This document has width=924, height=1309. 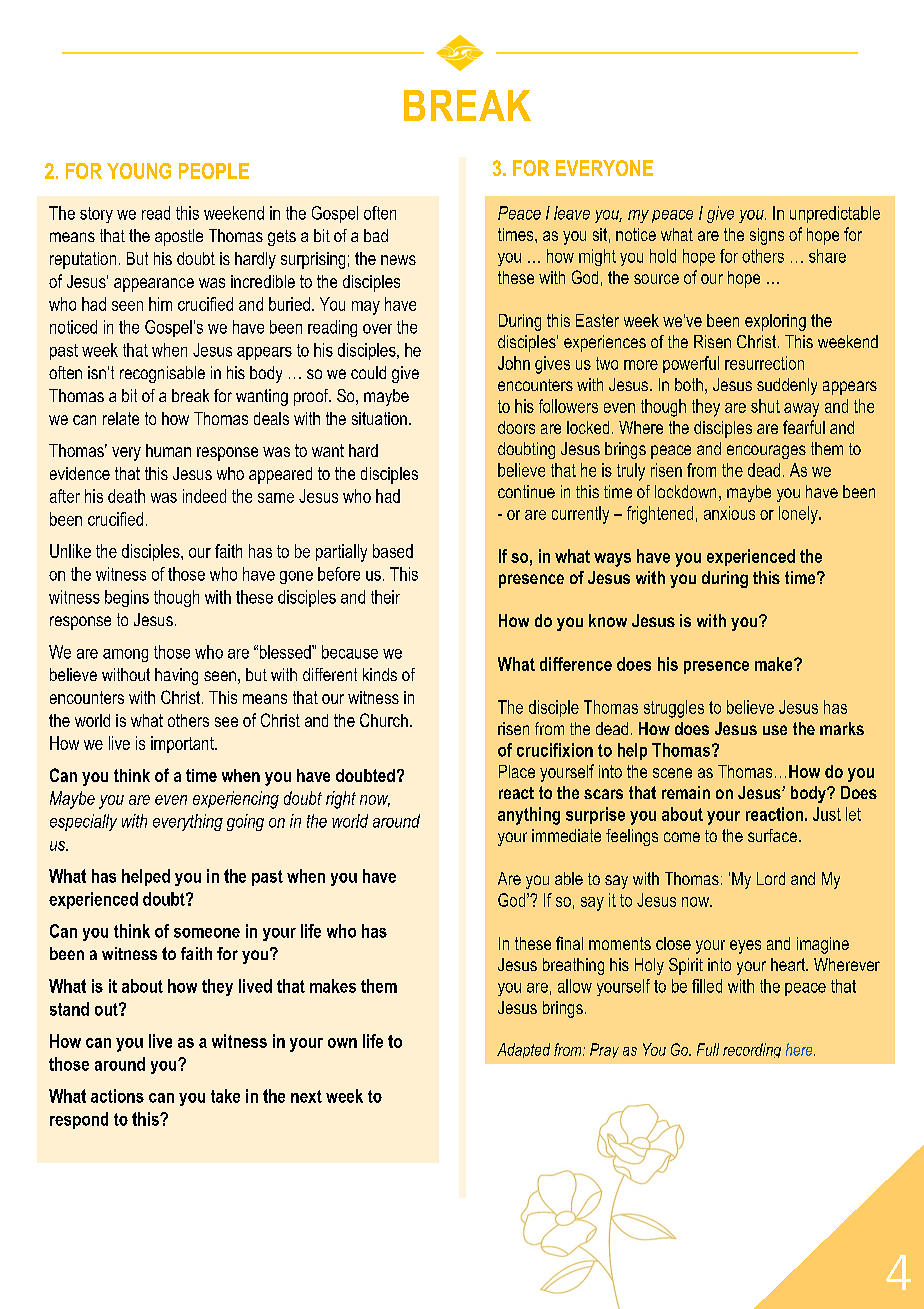 What do you see at coordinates (380, 674) in the document?
I see `kinds` at bounding box center [380, 674].
